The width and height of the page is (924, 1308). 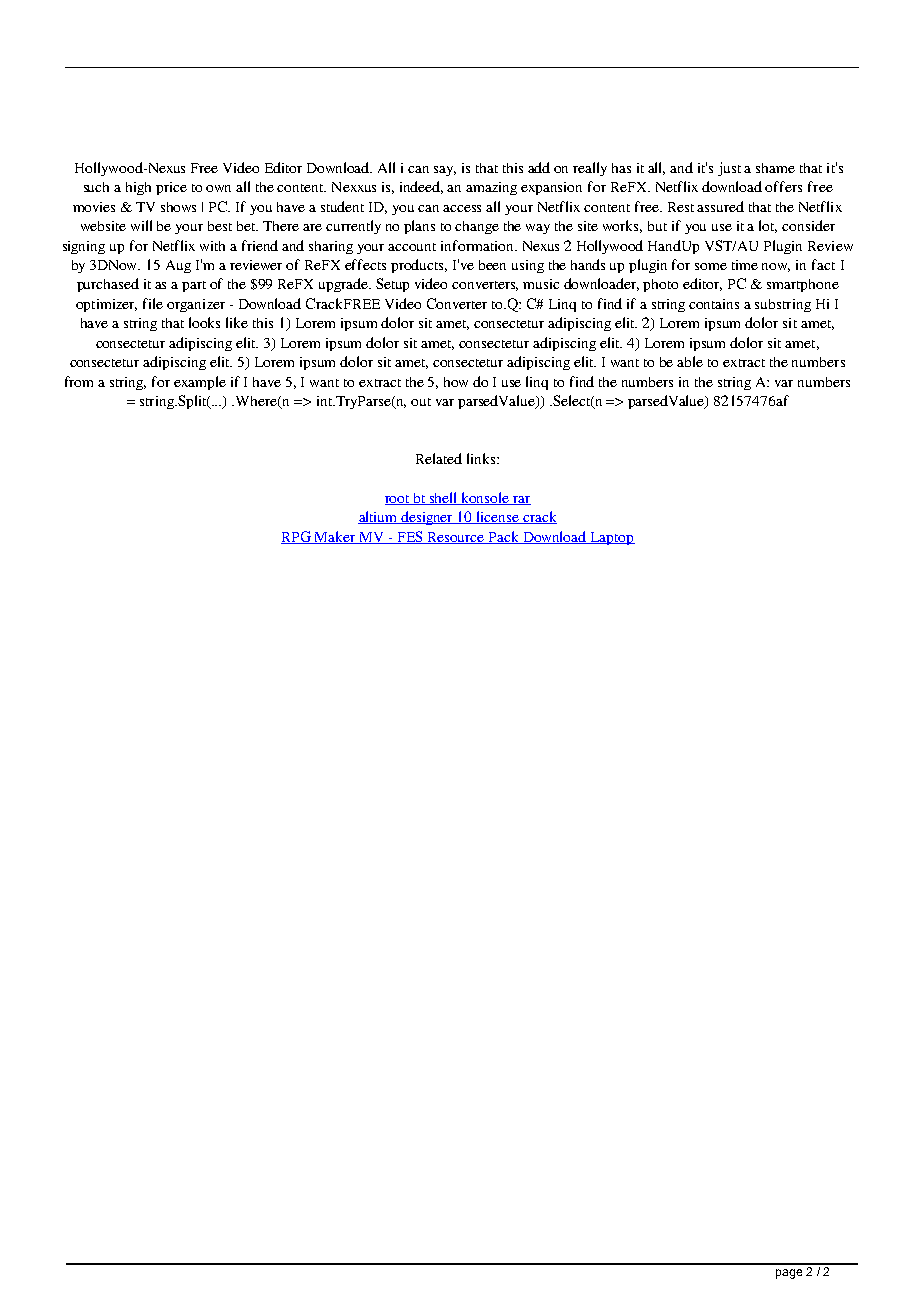 What do you see at coordinates (789, 1274) in the page?
I see `page` at bounding box center [789, 1274].
